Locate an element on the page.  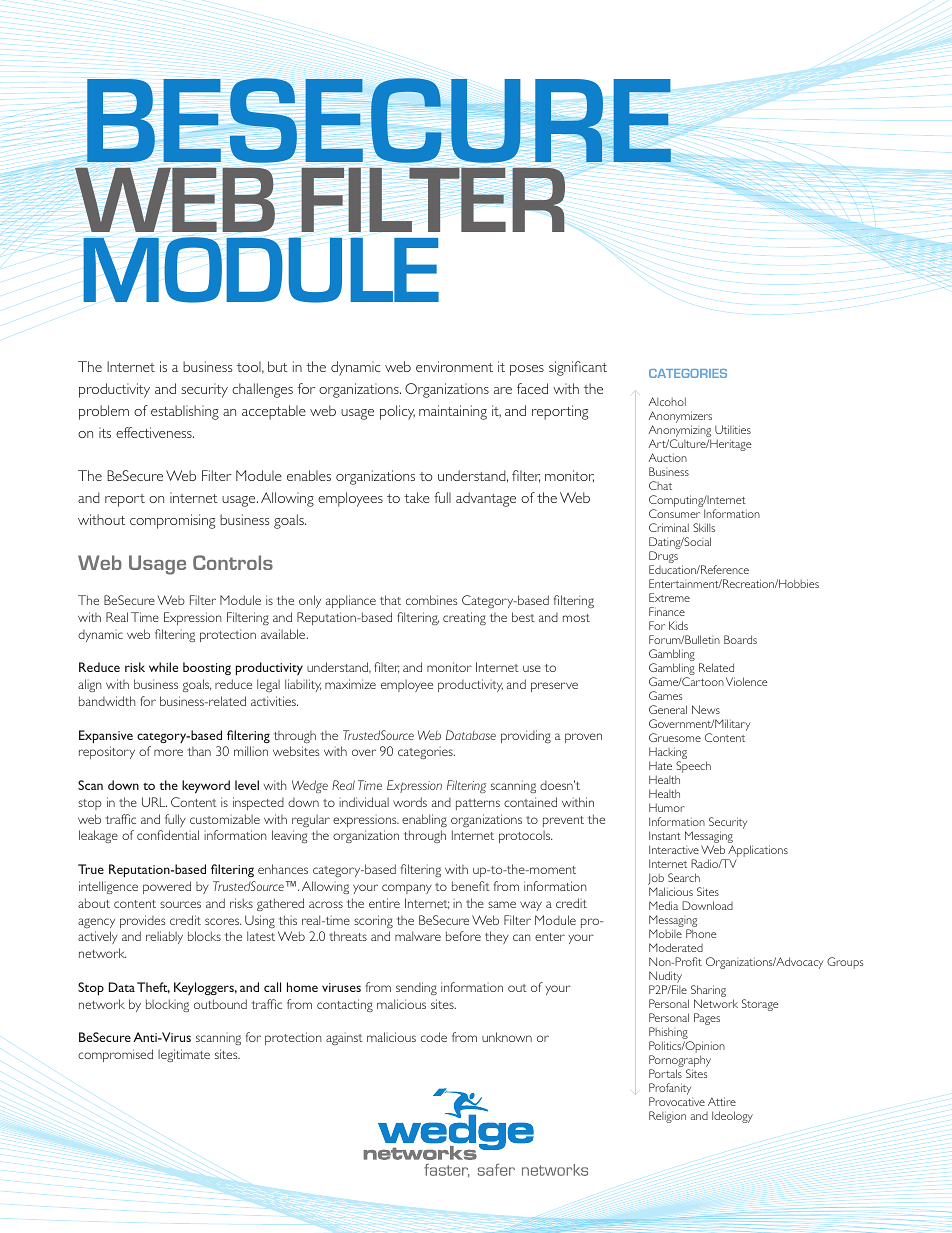
Utilities is located at coordinates (733, 429).
